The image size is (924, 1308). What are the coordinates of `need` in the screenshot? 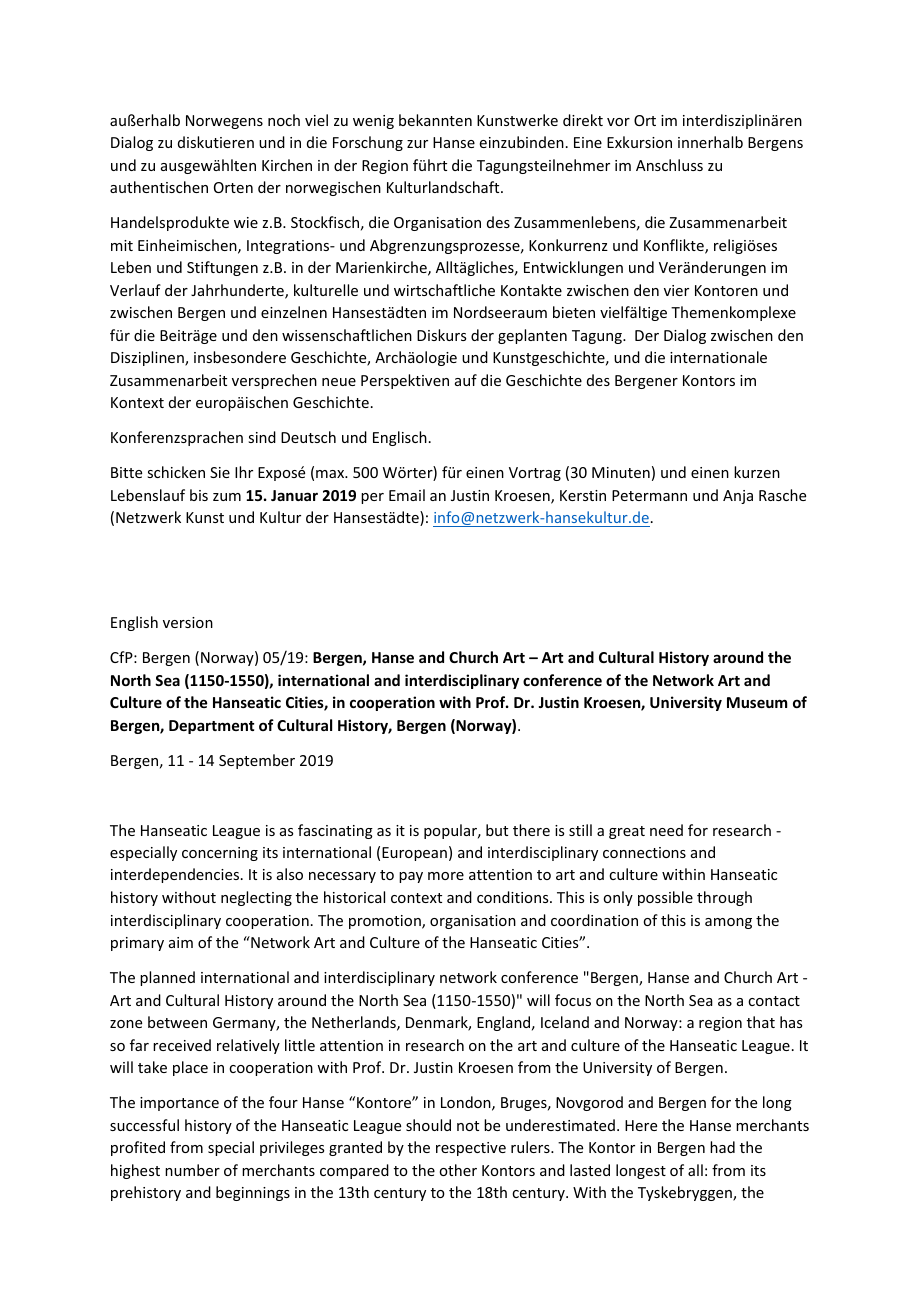 It's located at (666, 830).
